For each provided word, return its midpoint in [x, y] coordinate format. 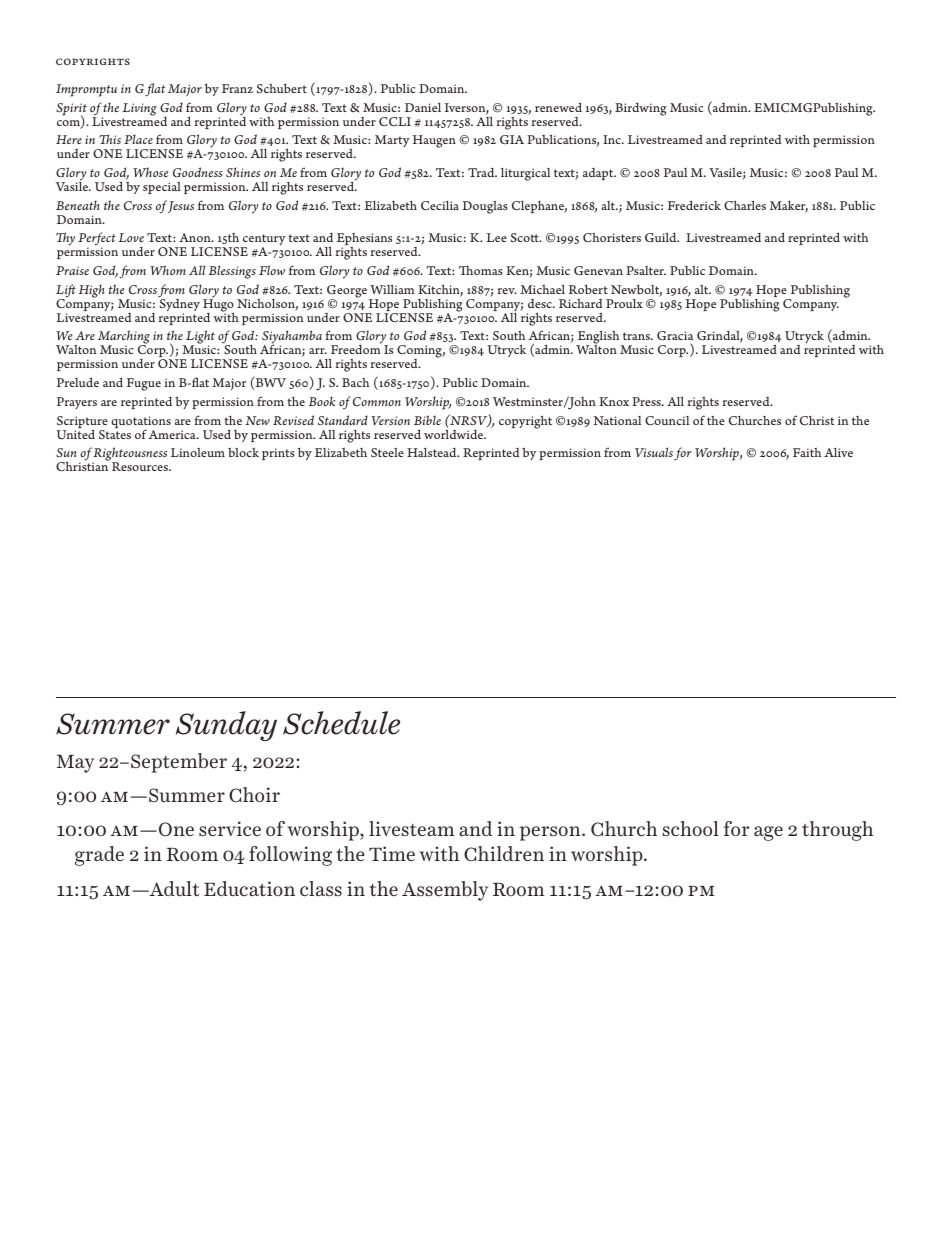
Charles [745, 205]
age [768, 833]
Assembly [445, 891]
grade [99, 856]
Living [139, 109]
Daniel [423, 107]
